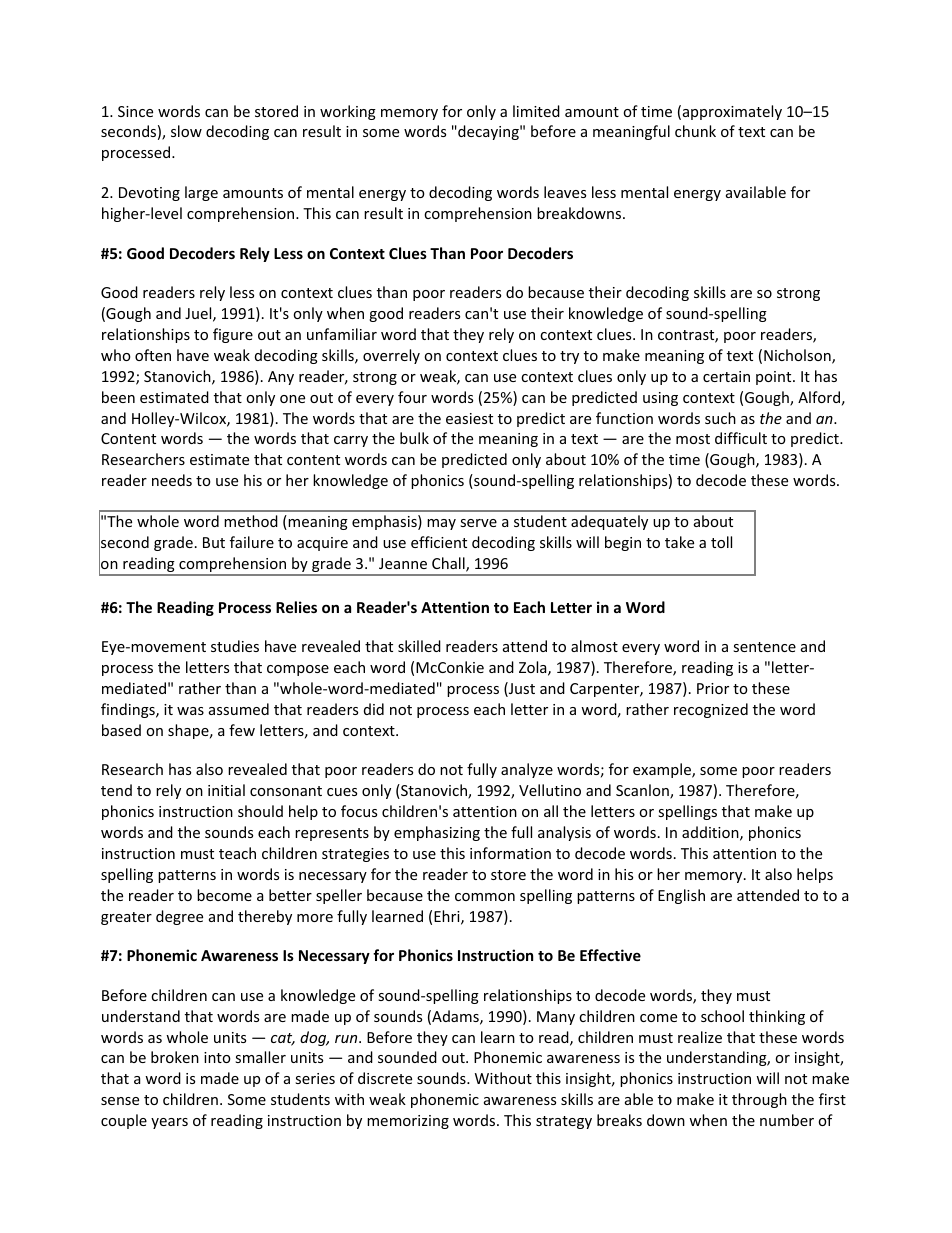 The width and height of the page is (952, 1233). I want to click on degree, so click(179, 917).
